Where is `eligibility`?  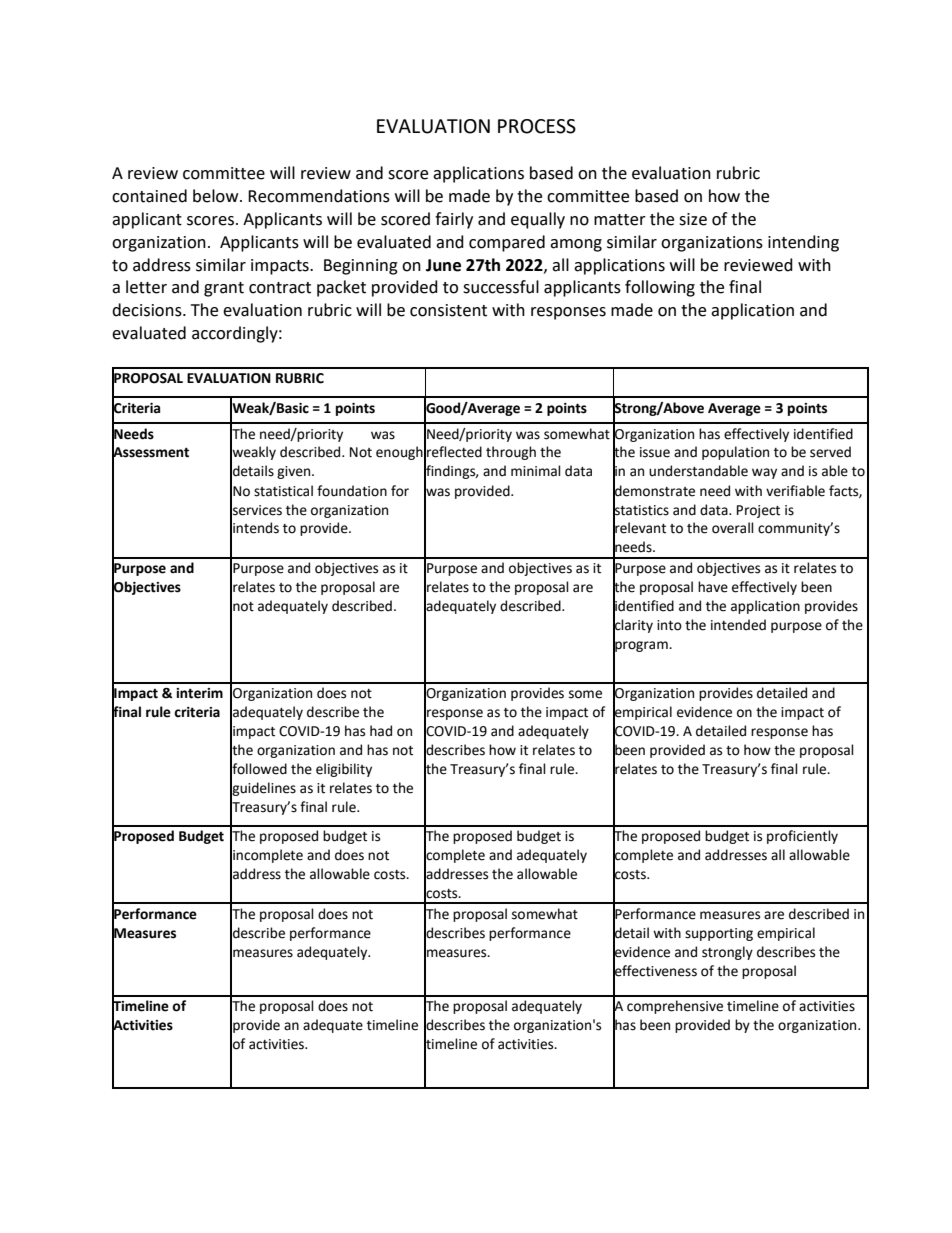
eligibility is located at coordinates (344, 770).
